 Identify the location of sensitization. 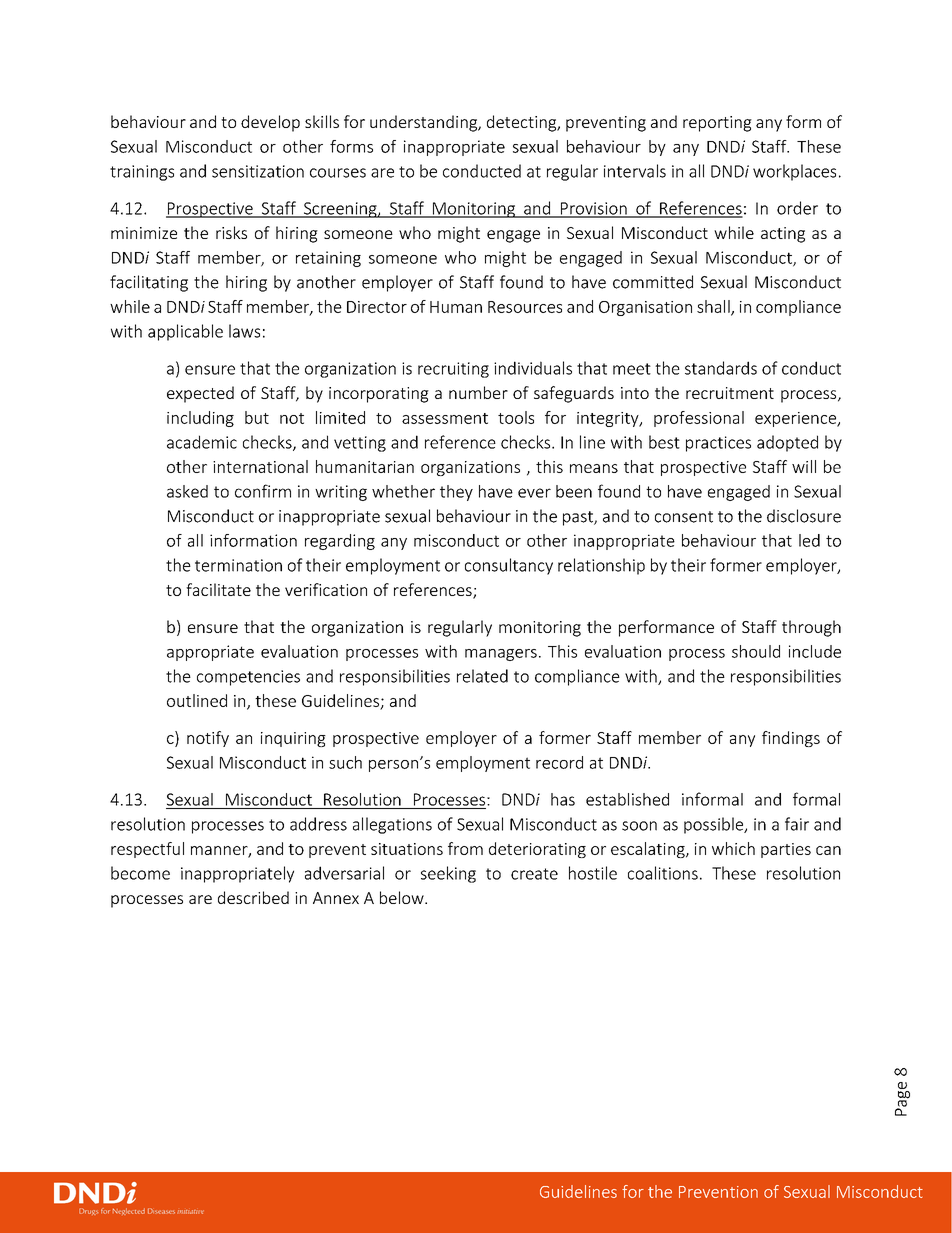
(258, 171).
